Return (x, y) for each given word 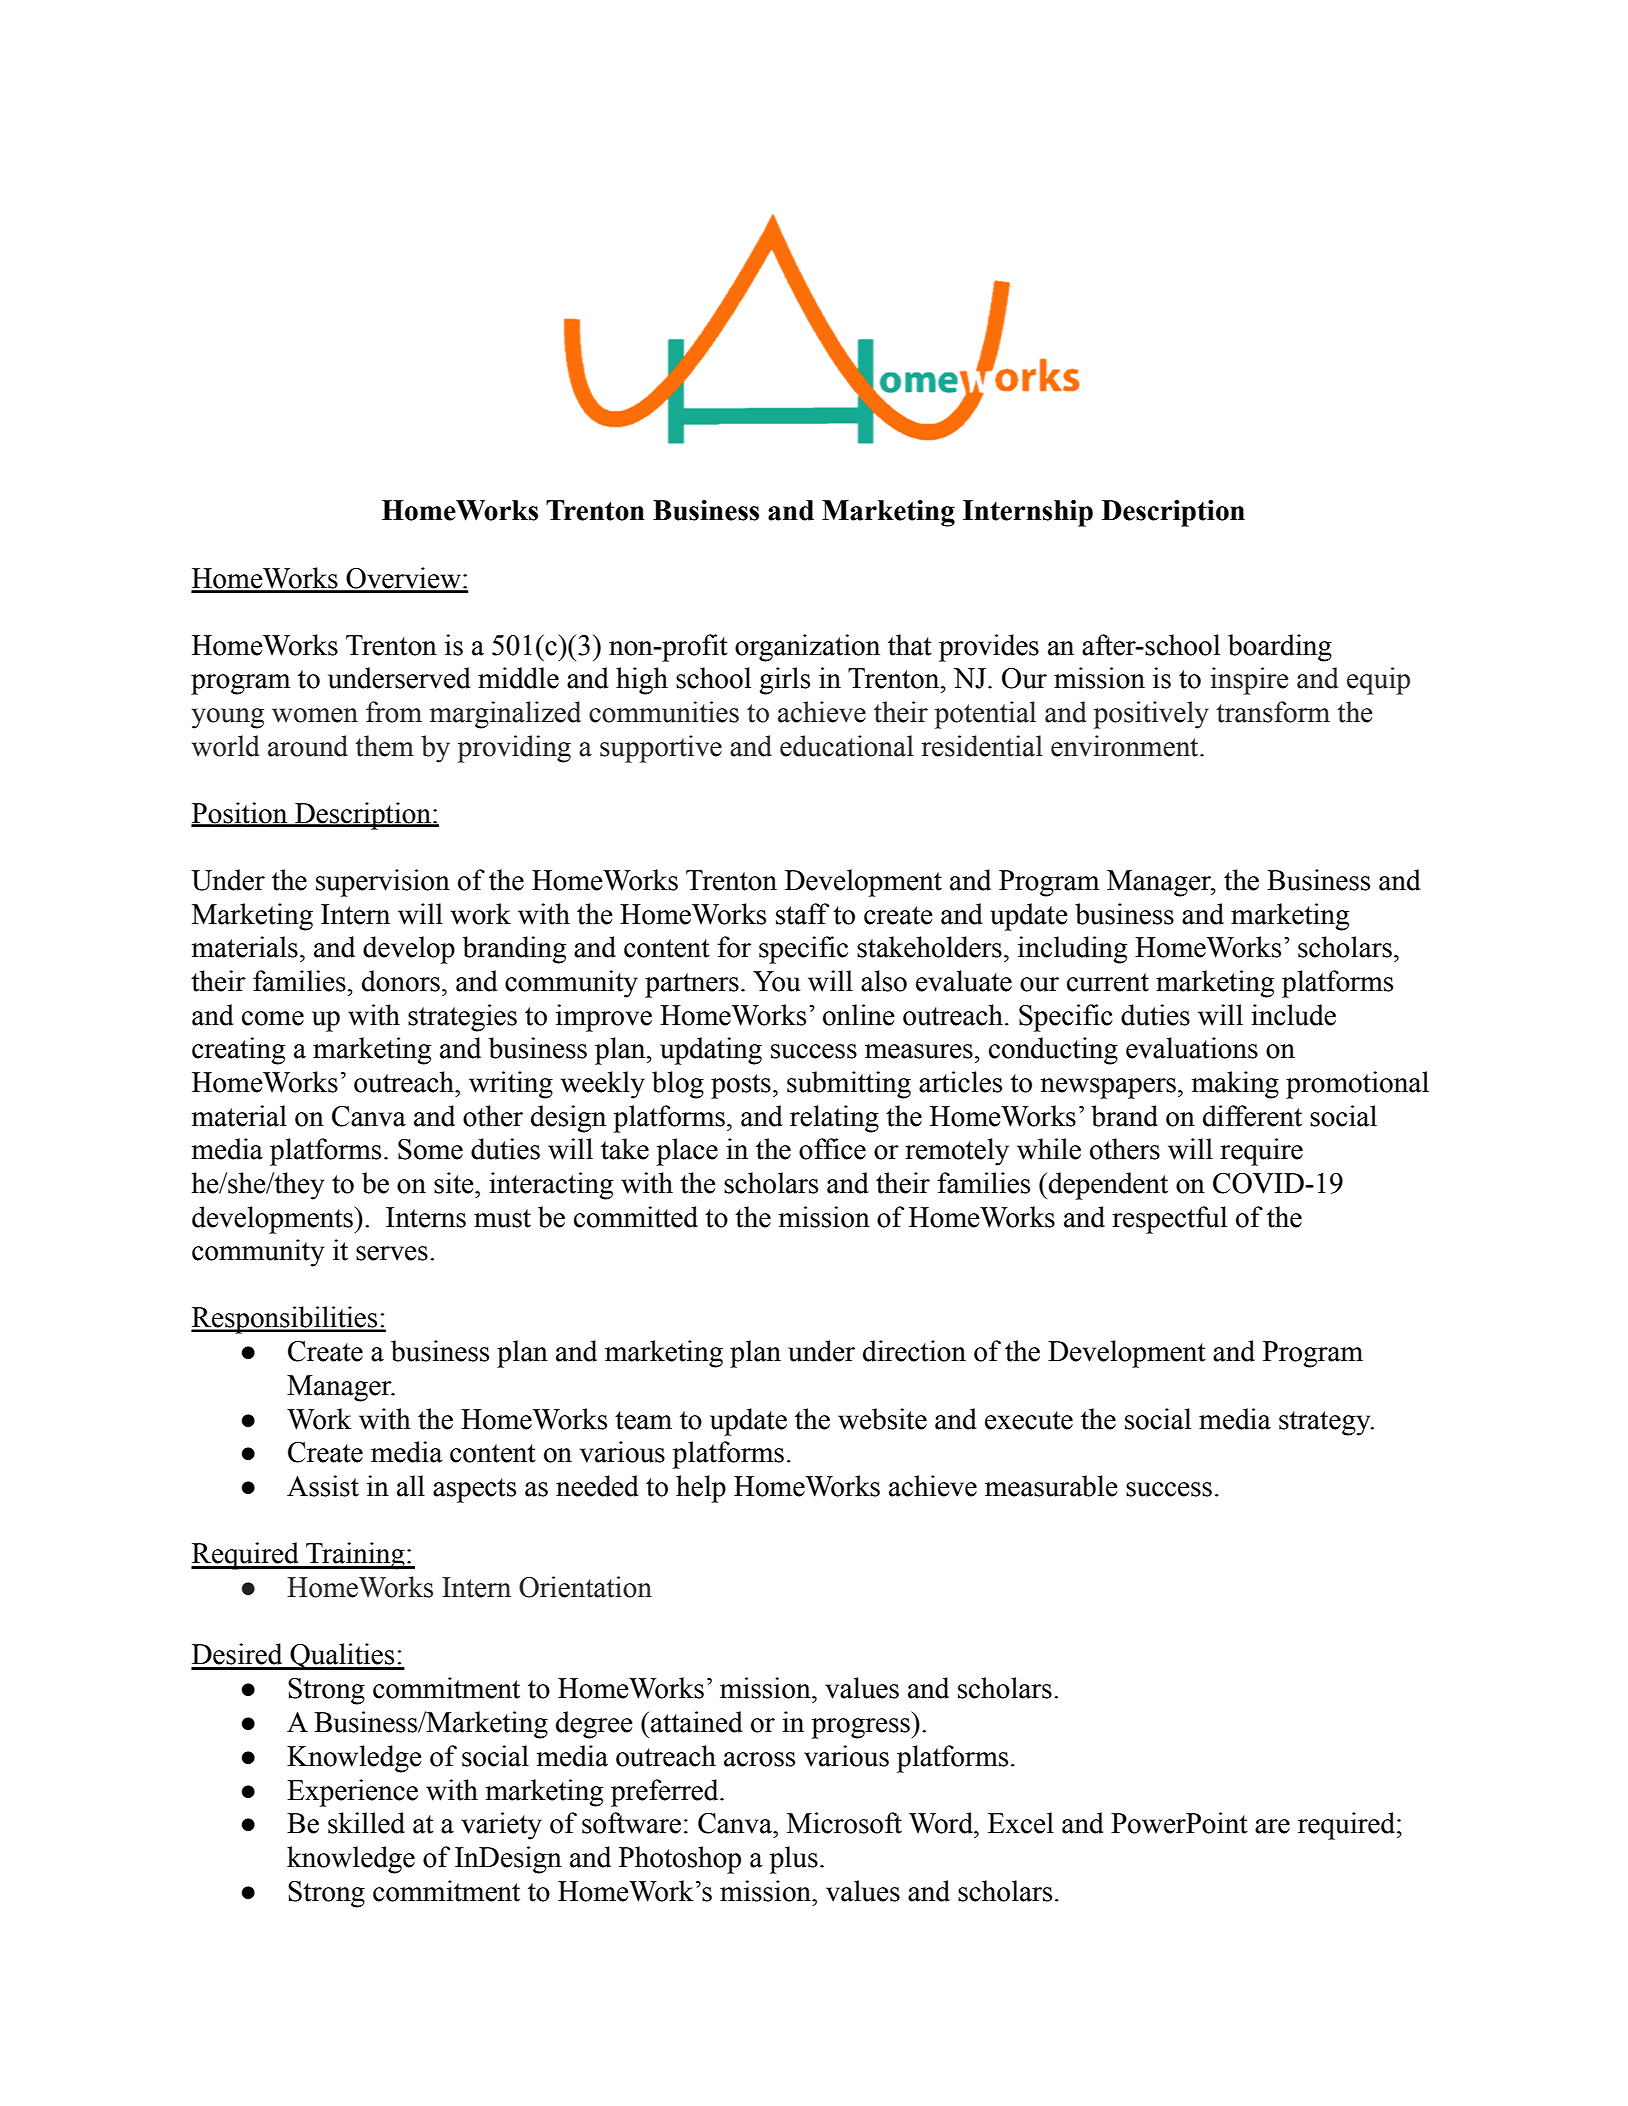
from (394, 712)
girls (784, 681)
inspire (1249, 681)
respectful (1169, 1220)
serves (392, 1253)
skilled (366, 1823)
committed (636, 1217)
